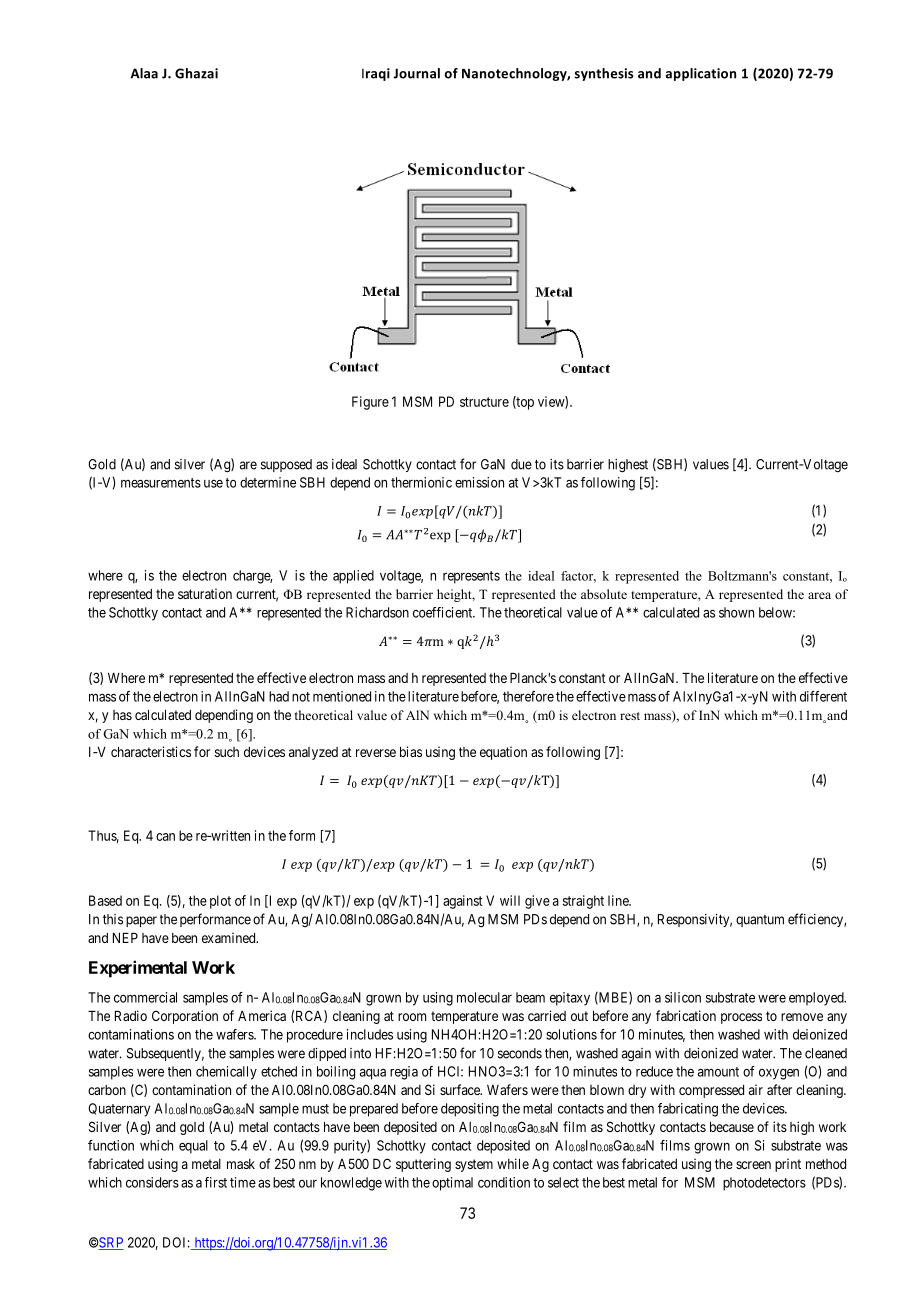 This screenshot has width=924, height=1308. I want to click on Journal, so click(416, 73).
